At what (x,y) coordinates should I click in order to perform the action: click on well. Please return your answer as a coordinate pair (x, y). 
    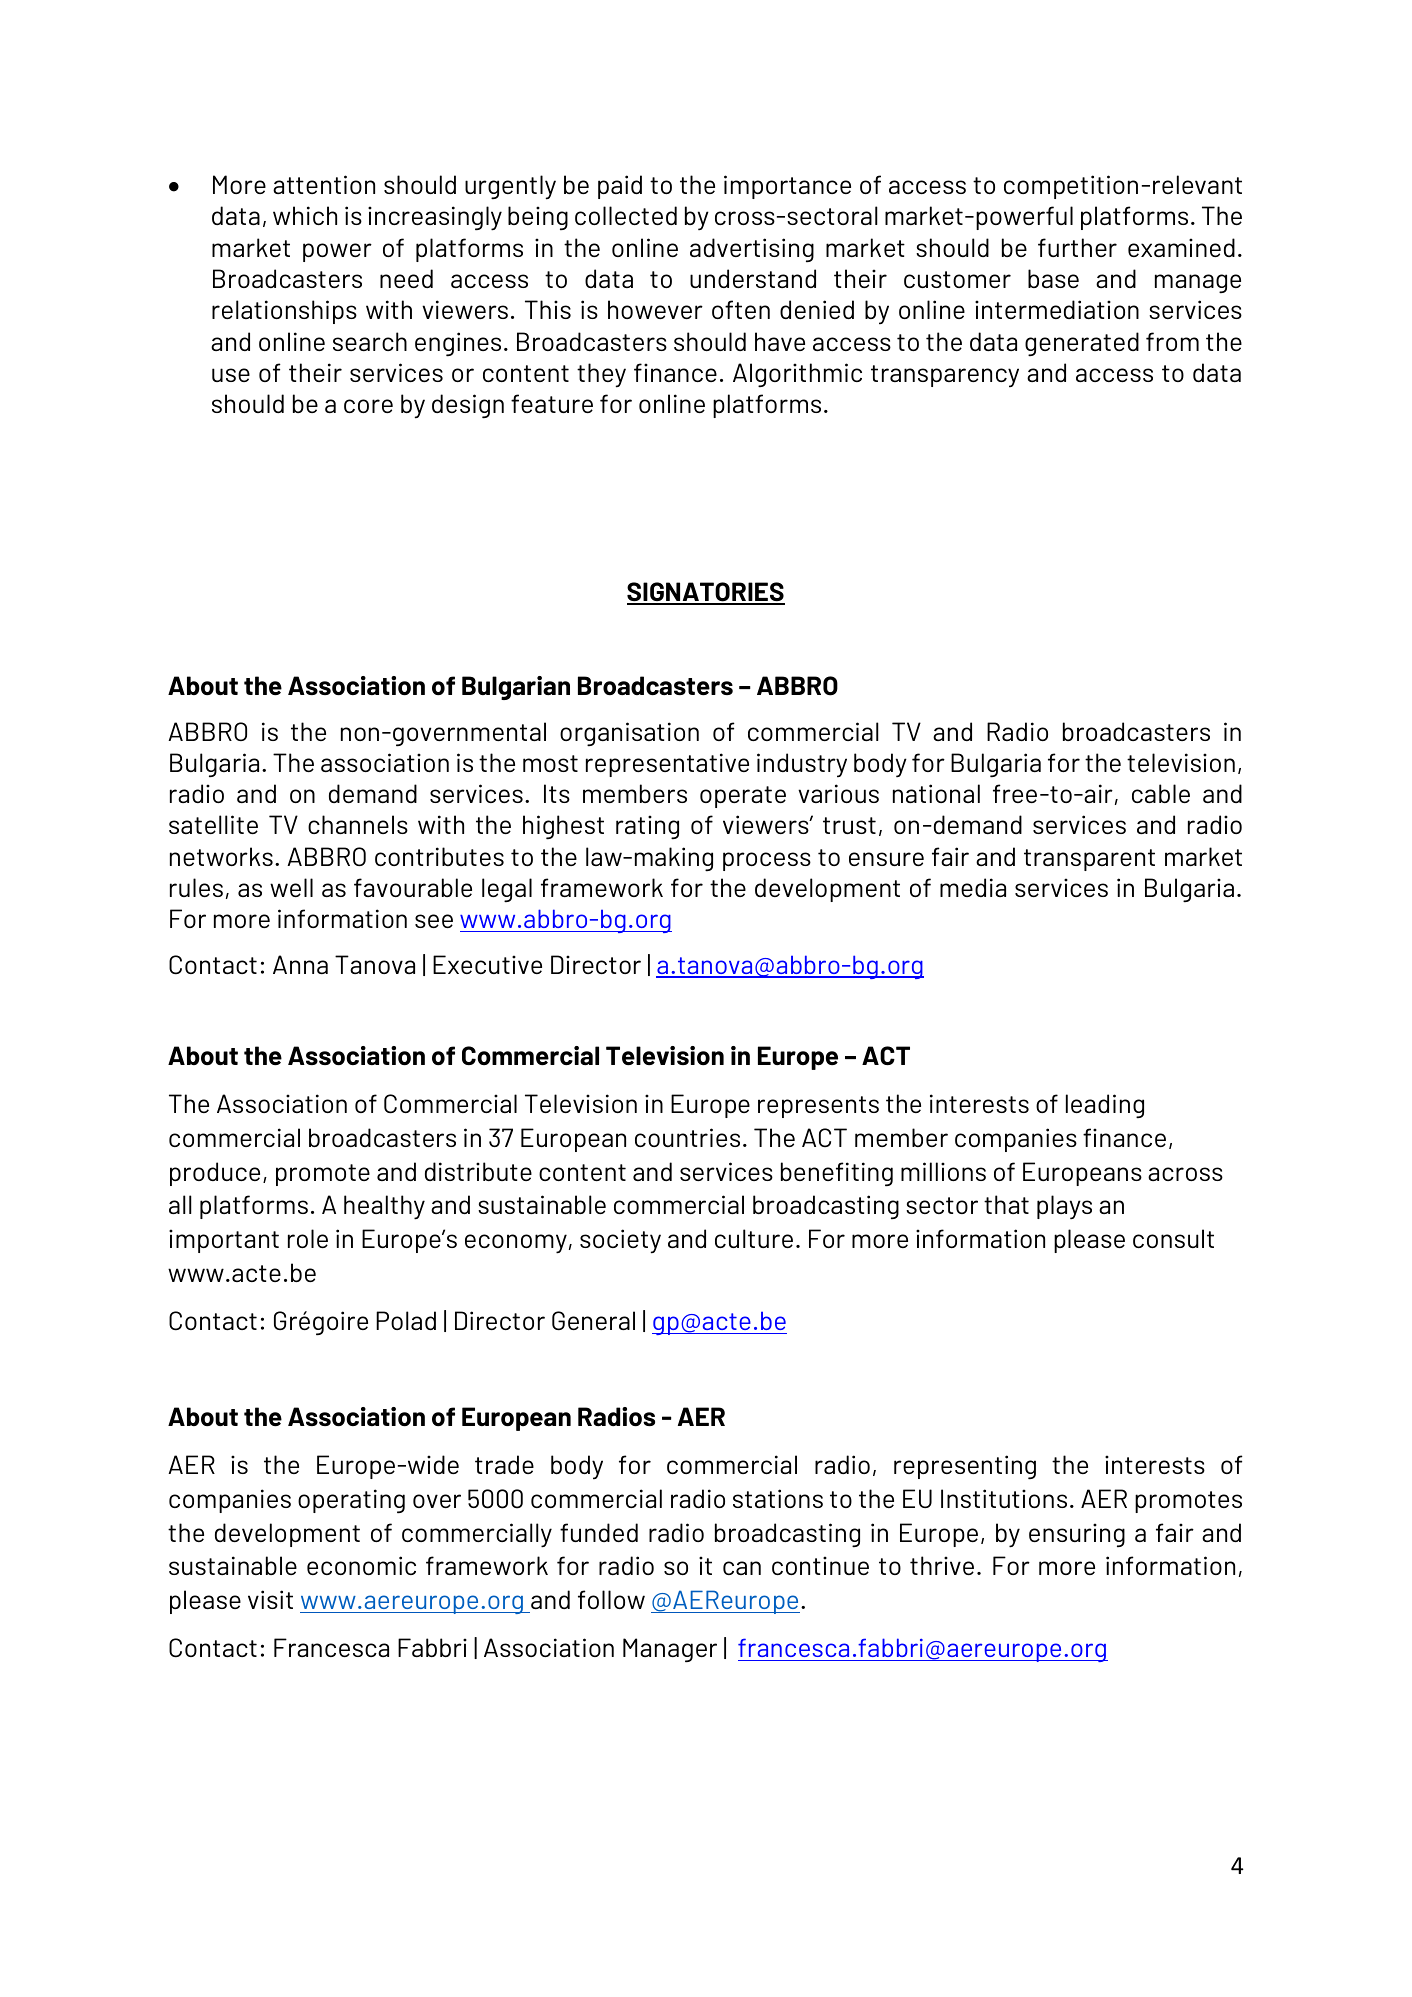
    Looking at the image, I should click on (291, 887).
